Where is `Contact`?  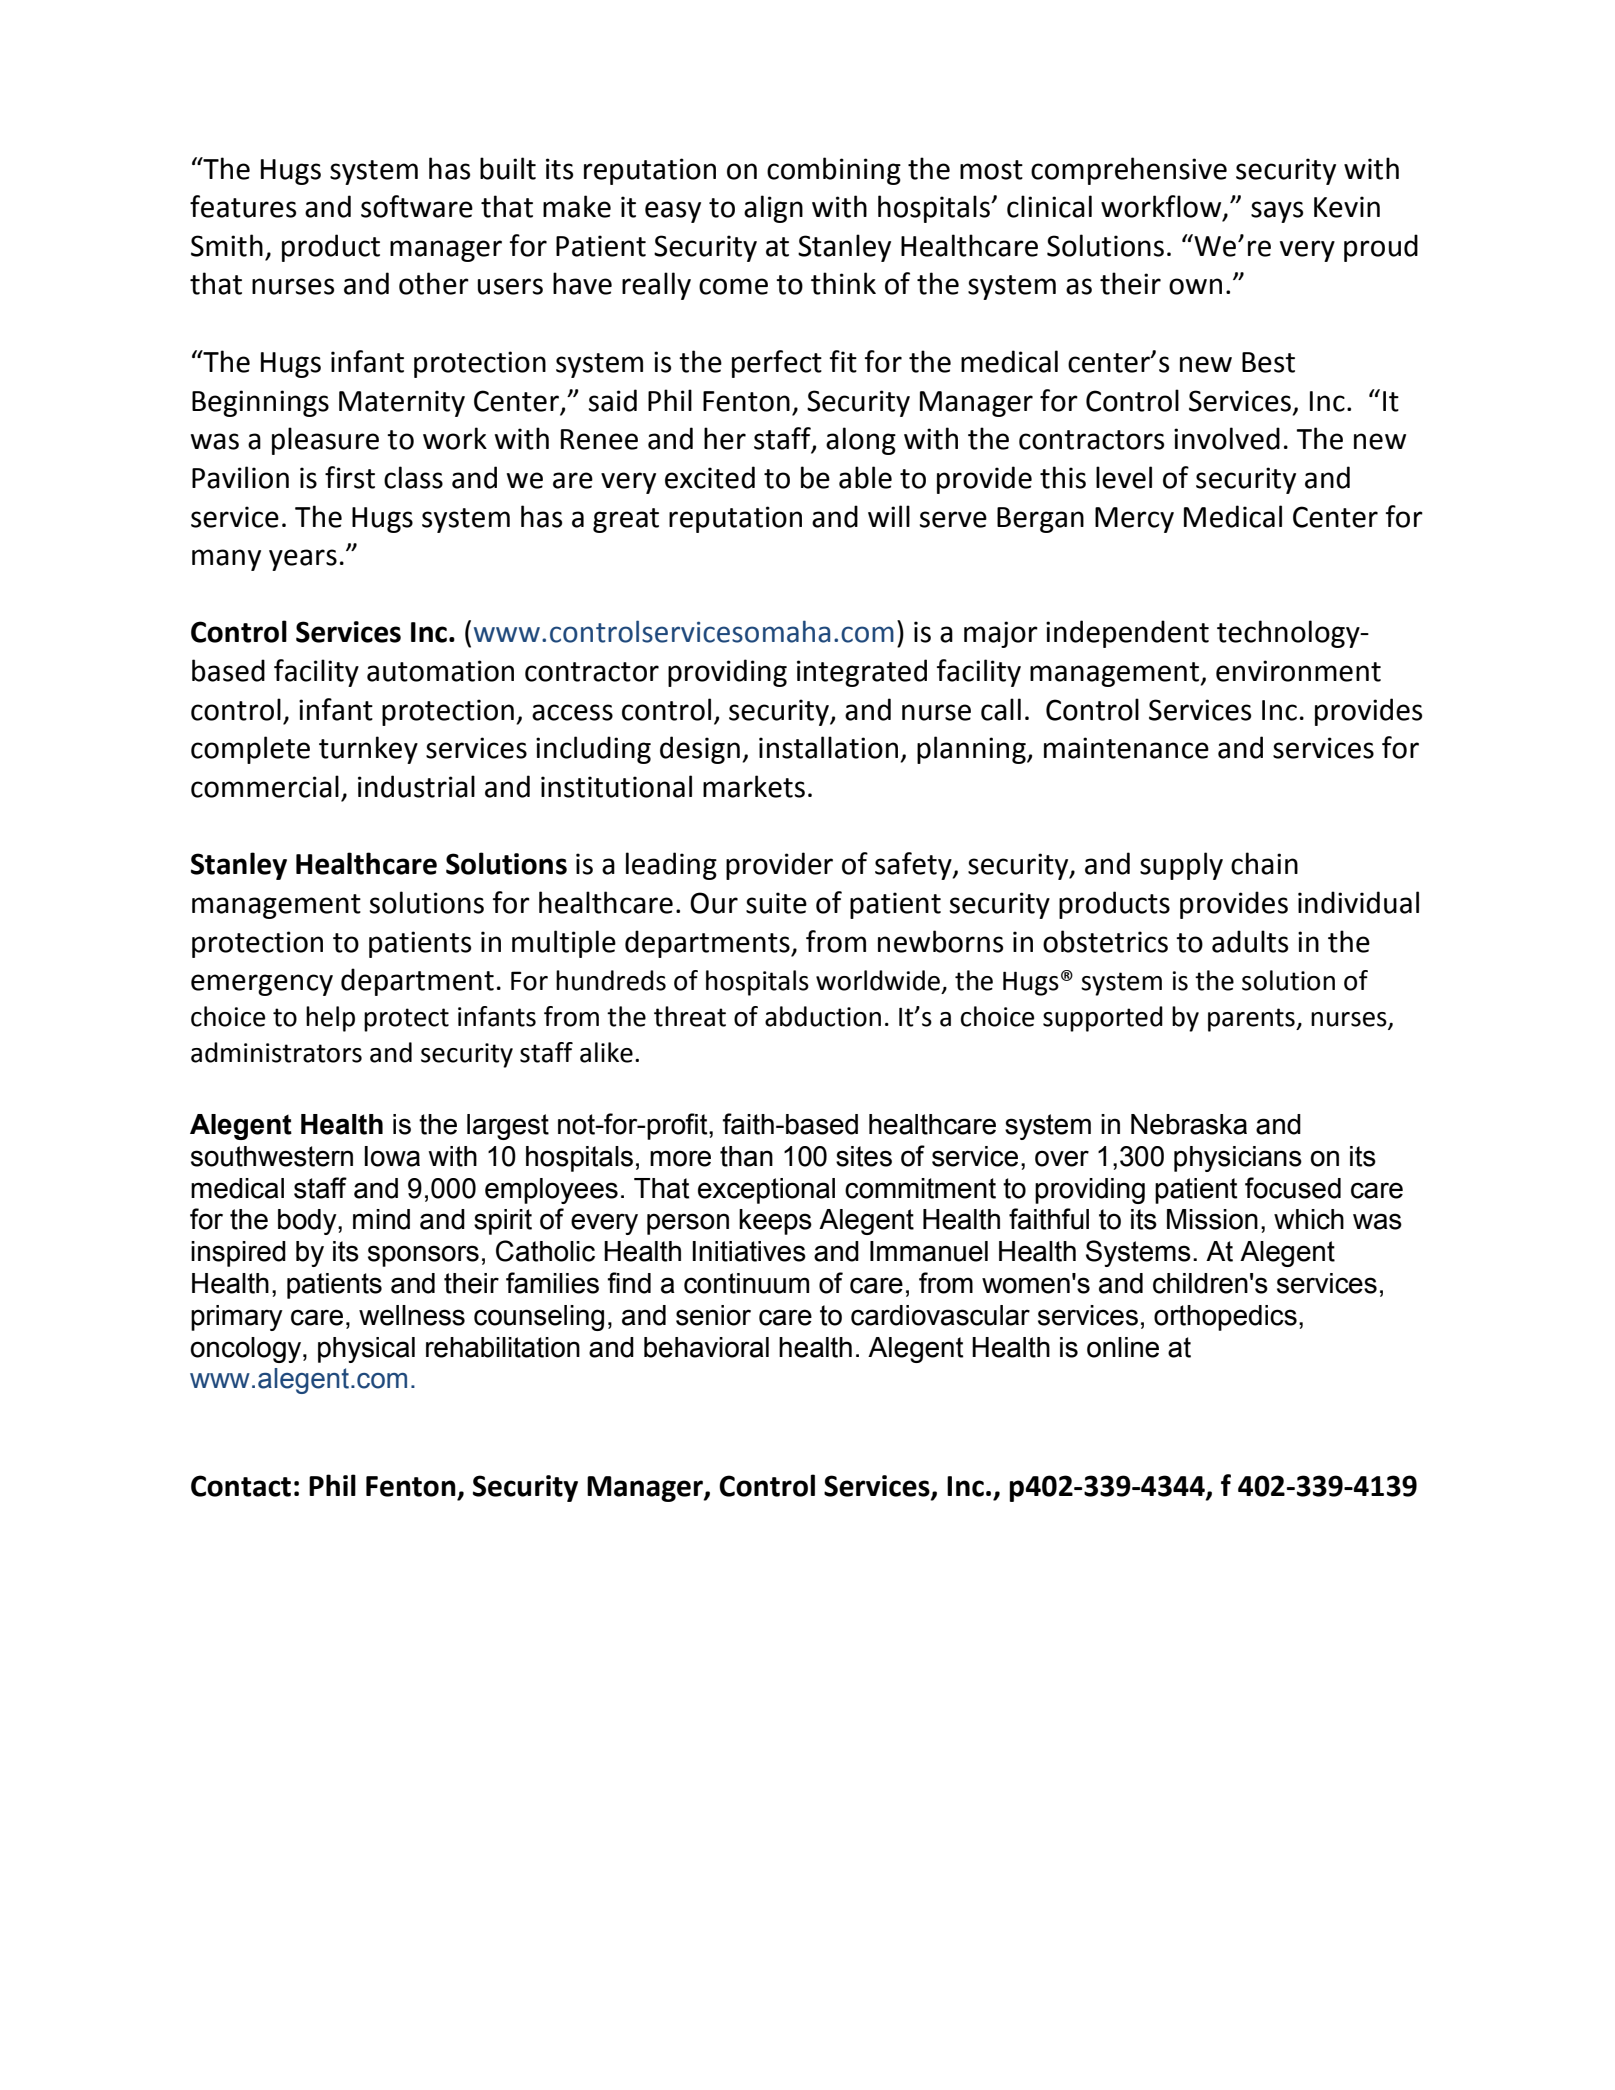
Contact is located at coordinates (241, 1486).
